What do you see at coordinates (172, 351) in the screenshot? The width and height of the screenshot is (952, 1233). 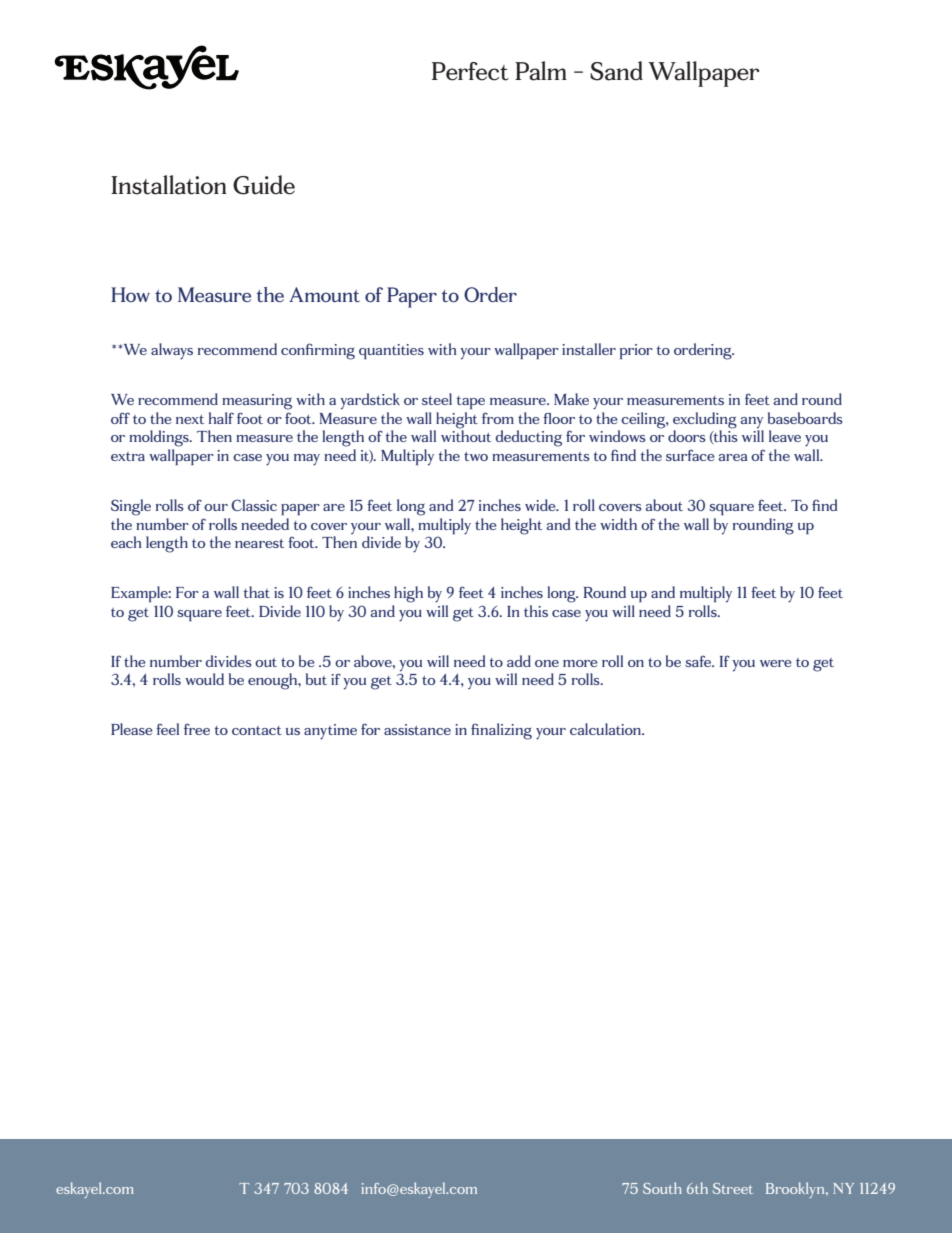 I see `always` at bounding box center [172, 351].
